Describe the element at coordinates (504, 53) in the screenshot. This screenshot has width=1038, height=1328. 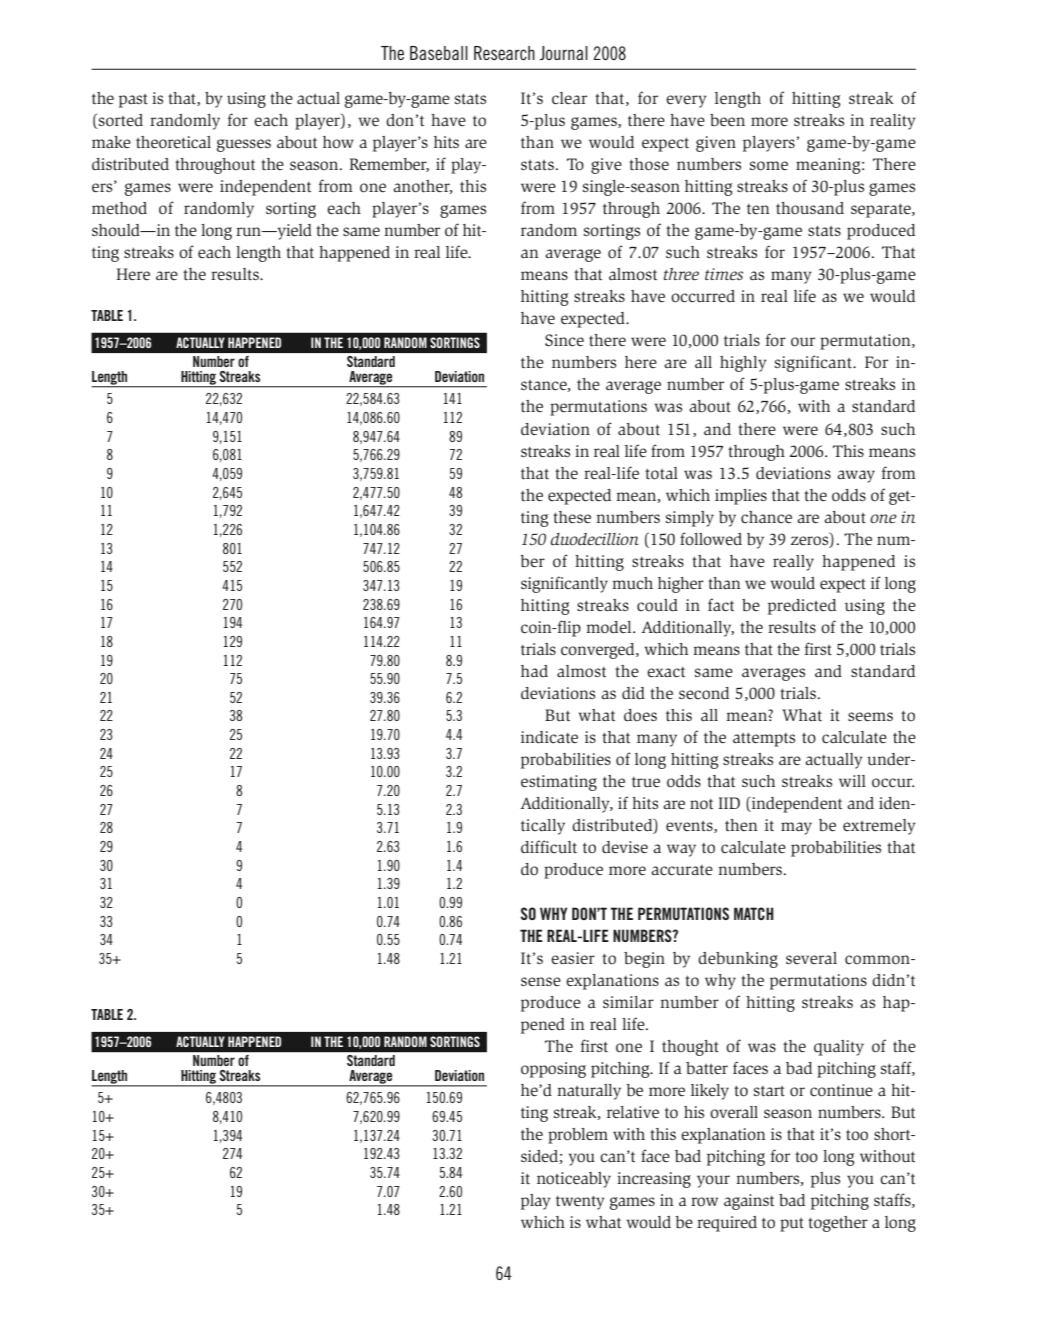
I see `Research` at that location.
